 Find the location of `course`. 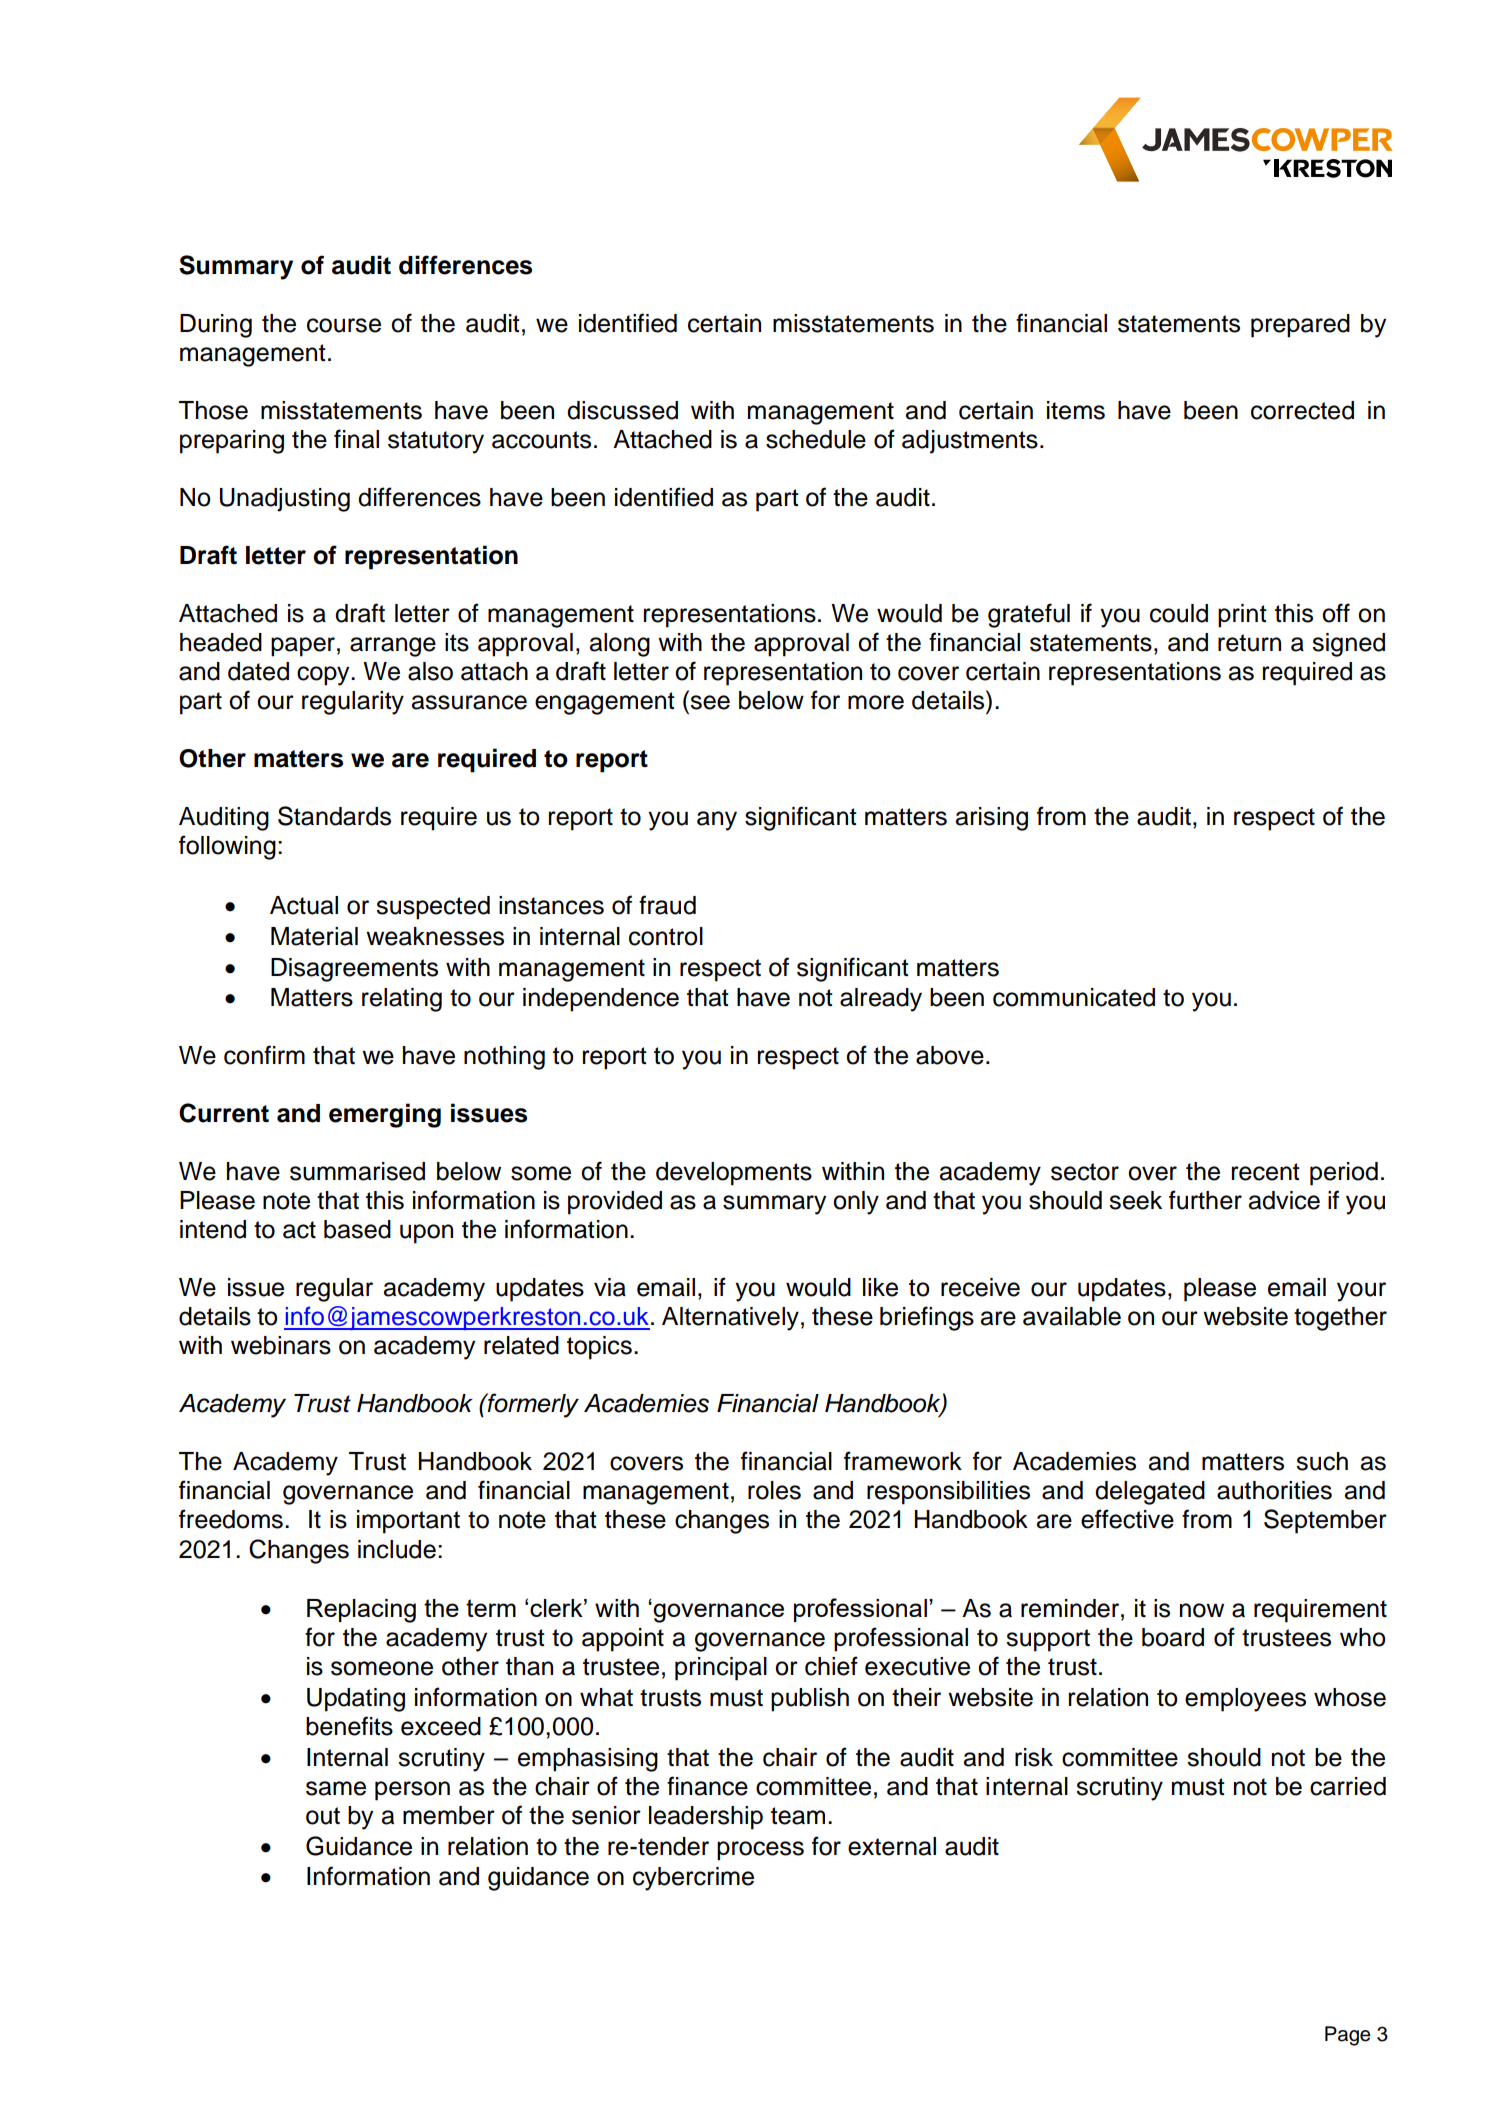

course is located at coordinates (344, 325).
